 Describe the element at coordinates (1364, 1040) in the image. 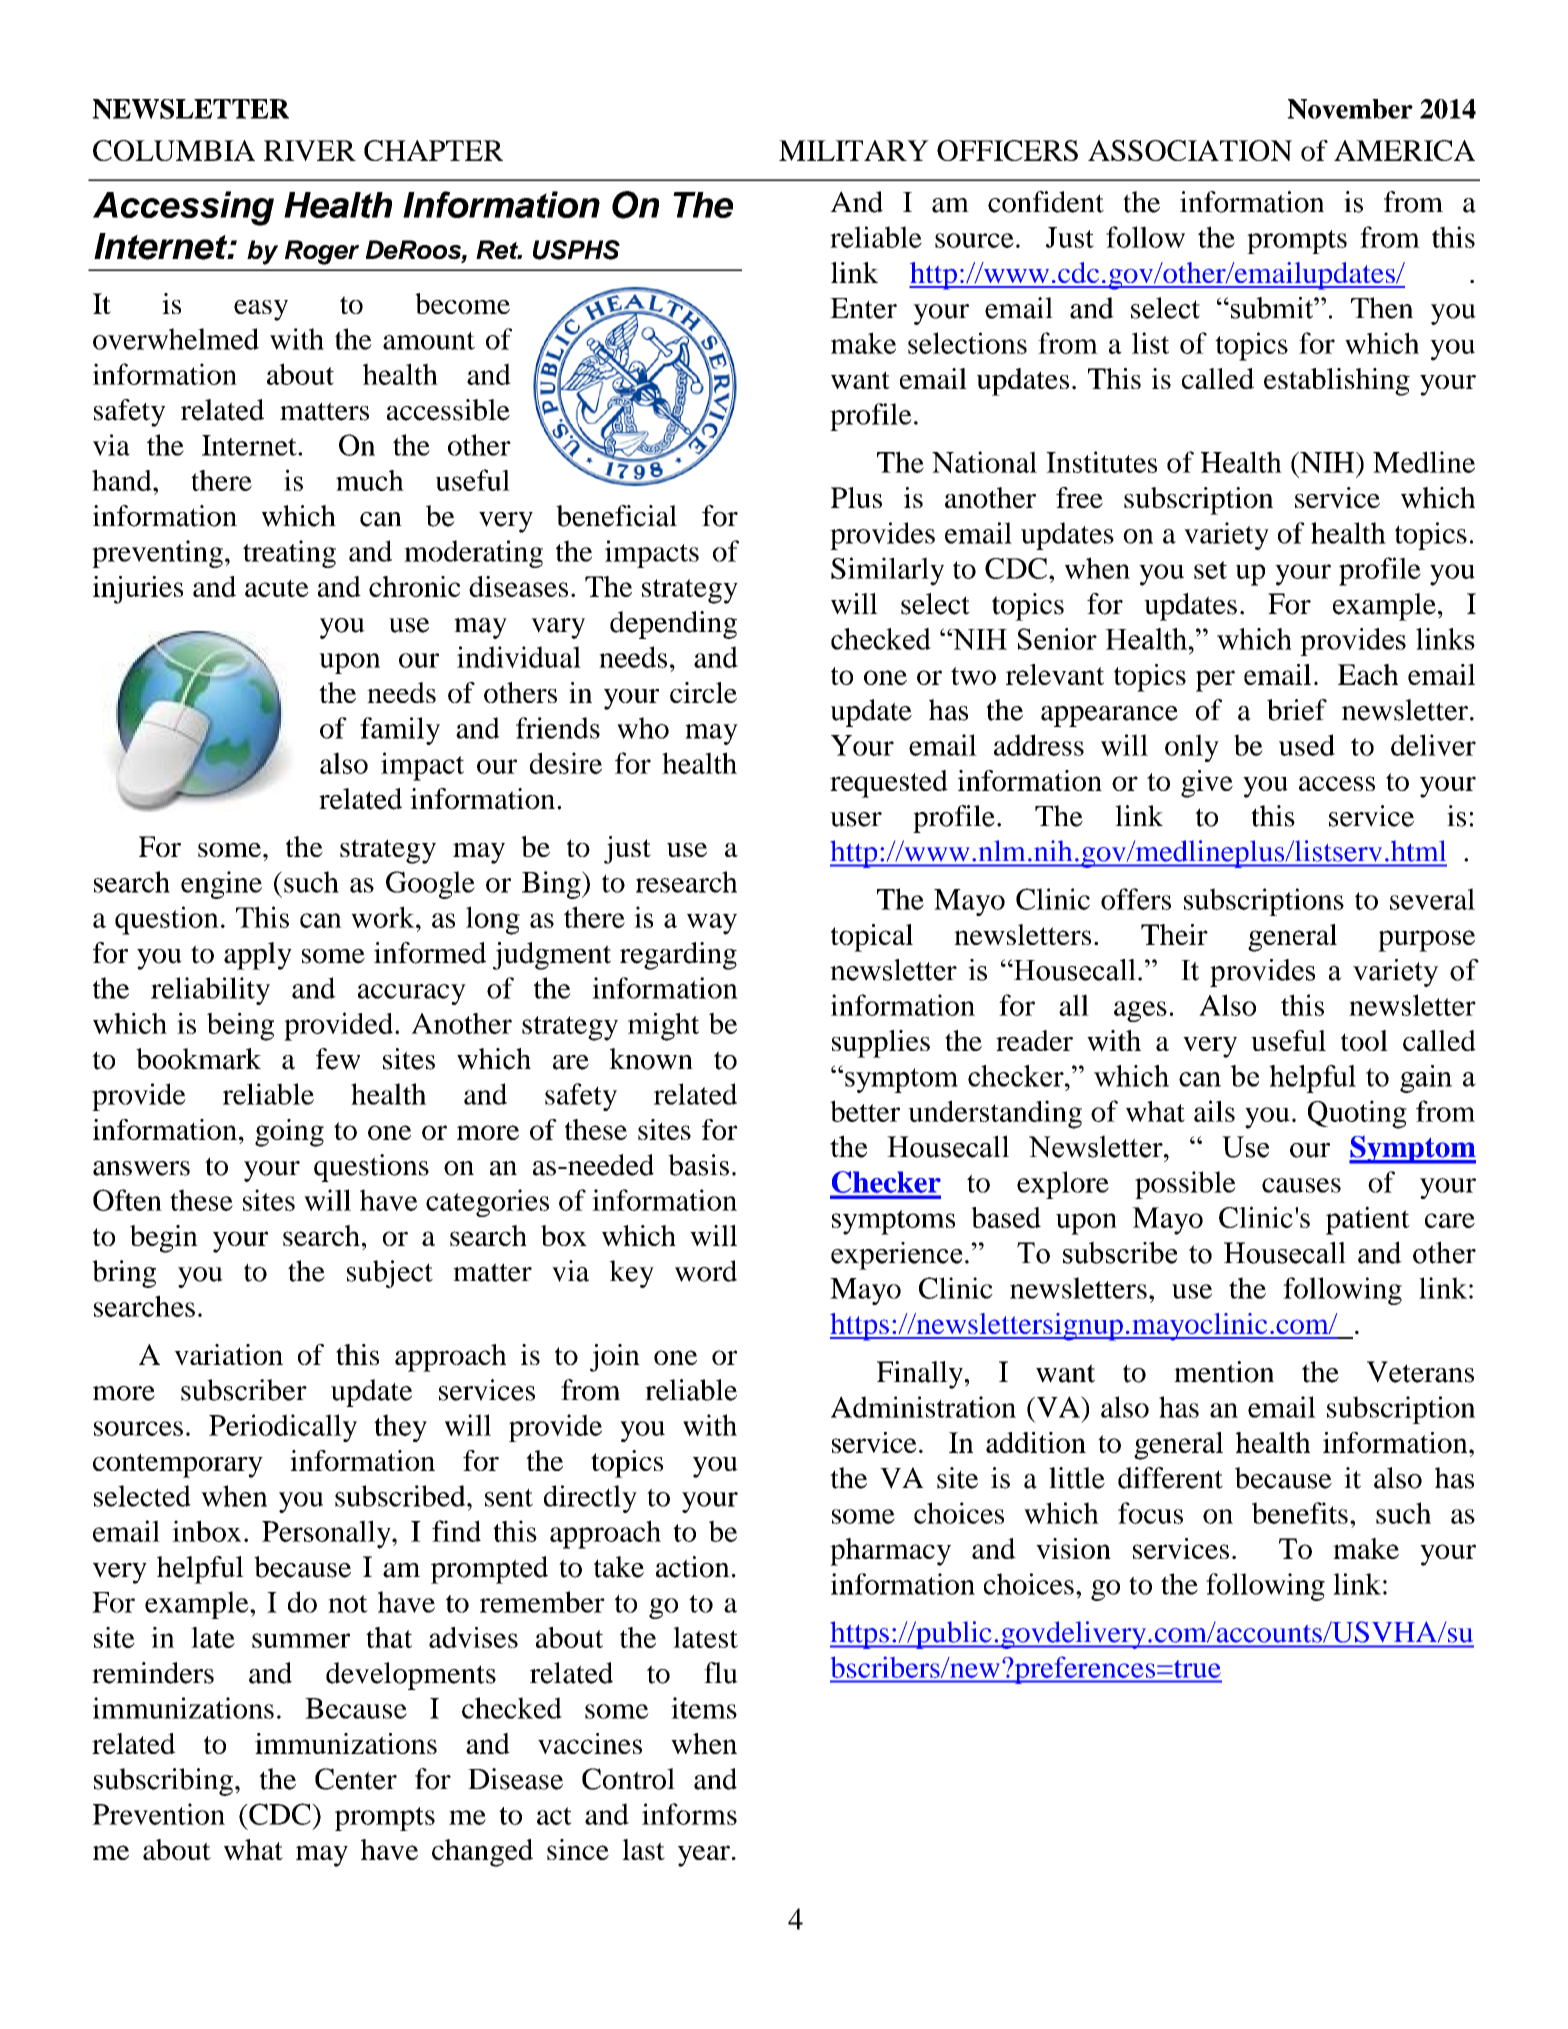

I see `tool` at that location.
